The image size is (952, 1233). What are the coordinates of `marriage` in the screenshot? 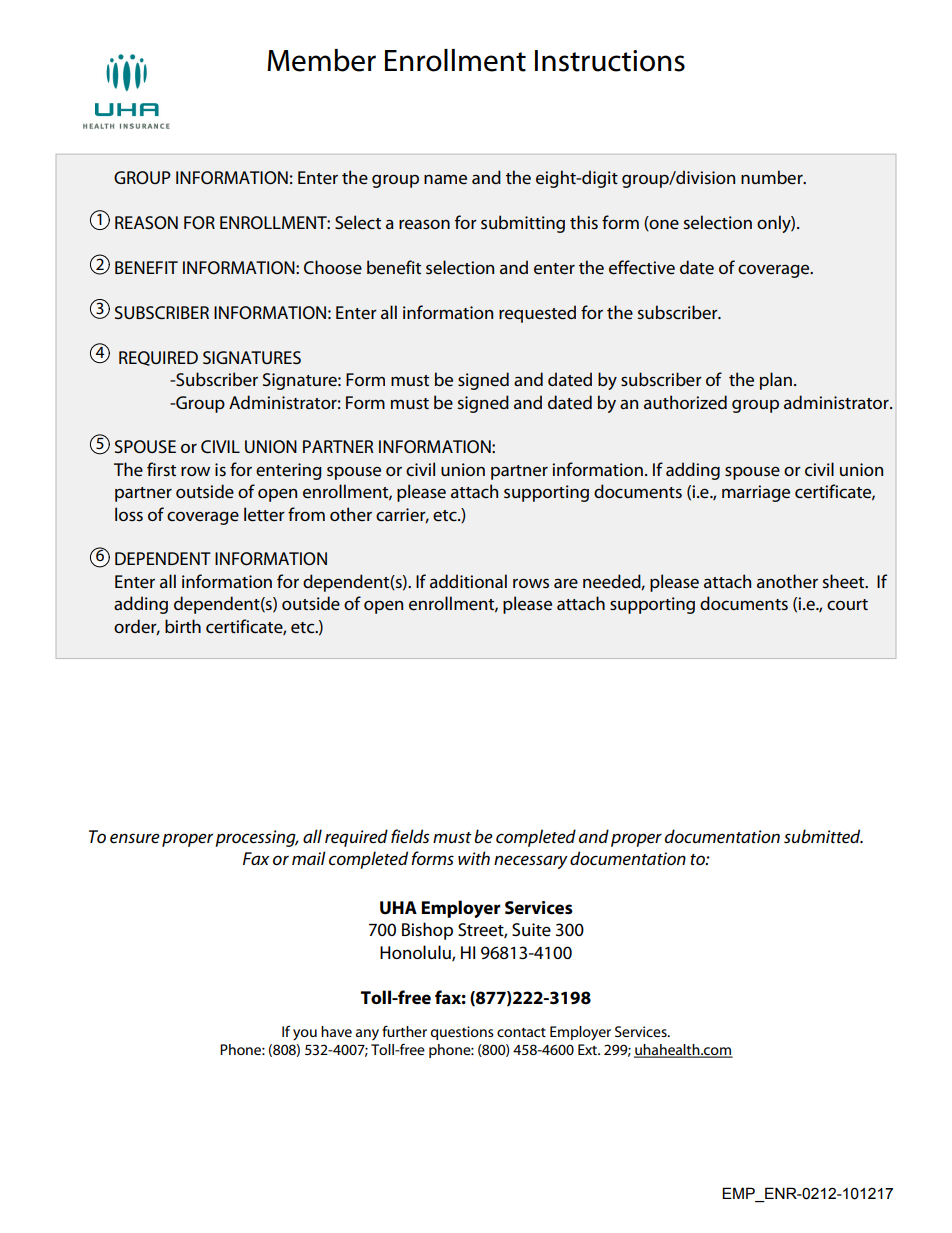 It's located at (756, 493).
